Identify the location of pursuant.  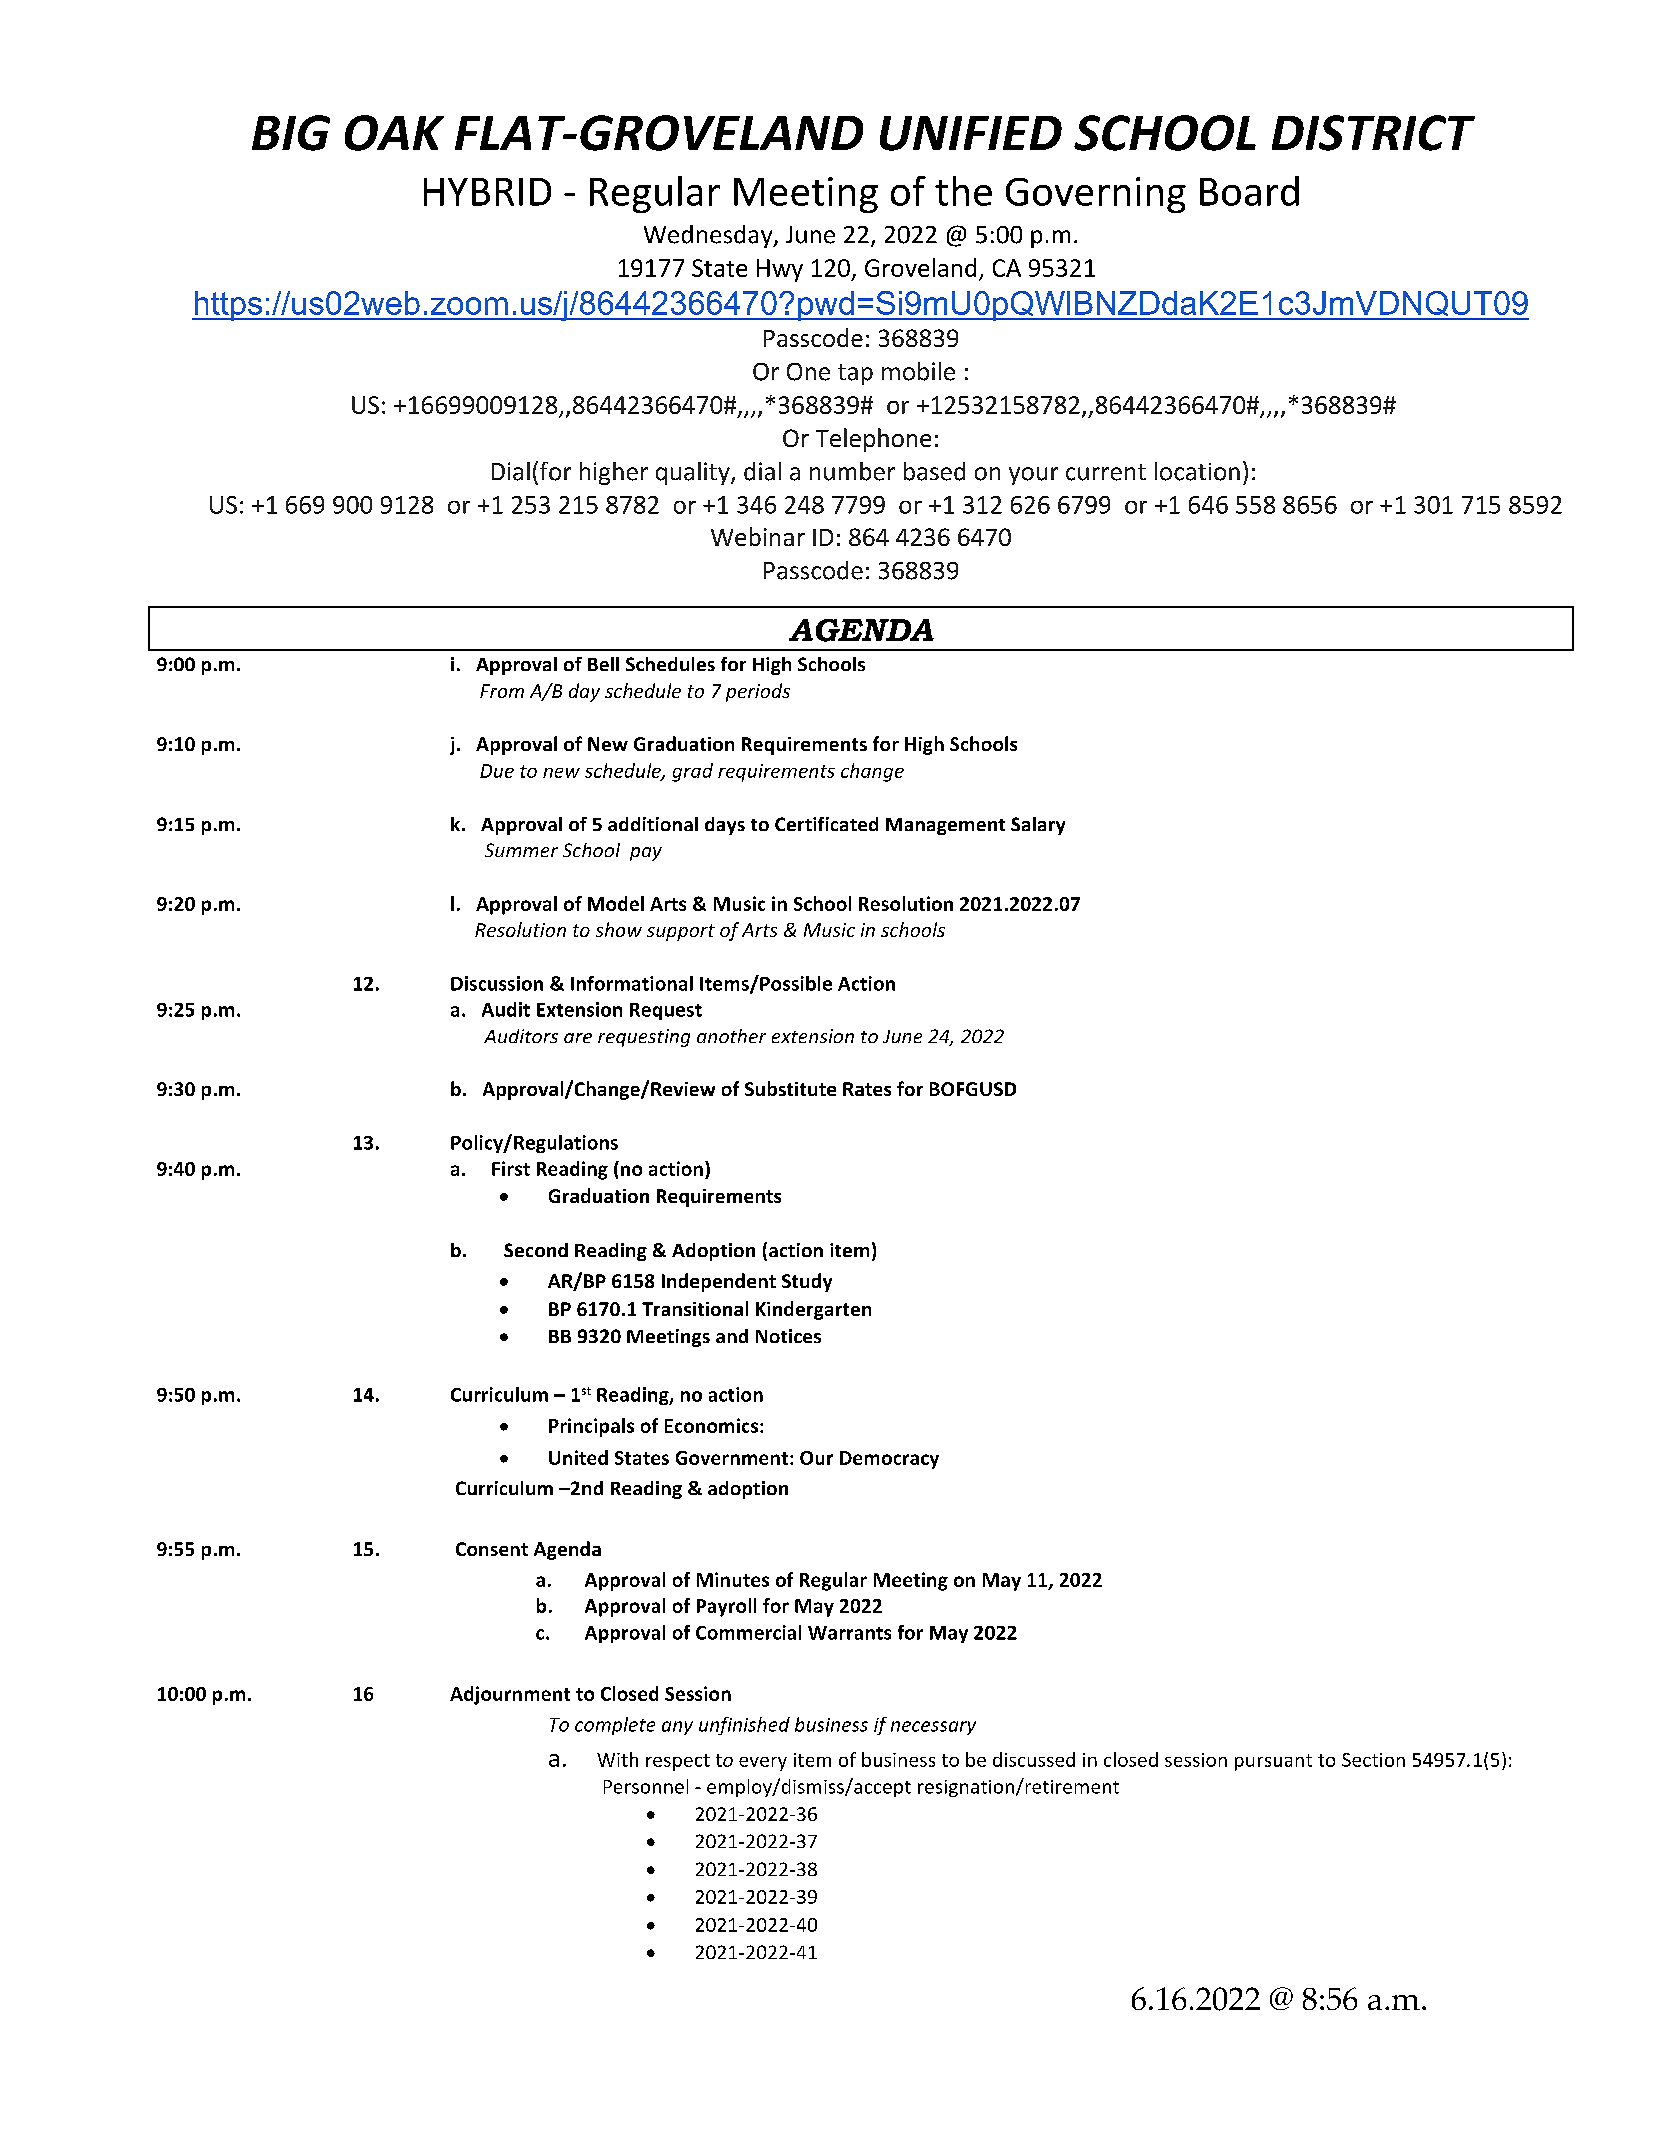
(1273, 1762).
